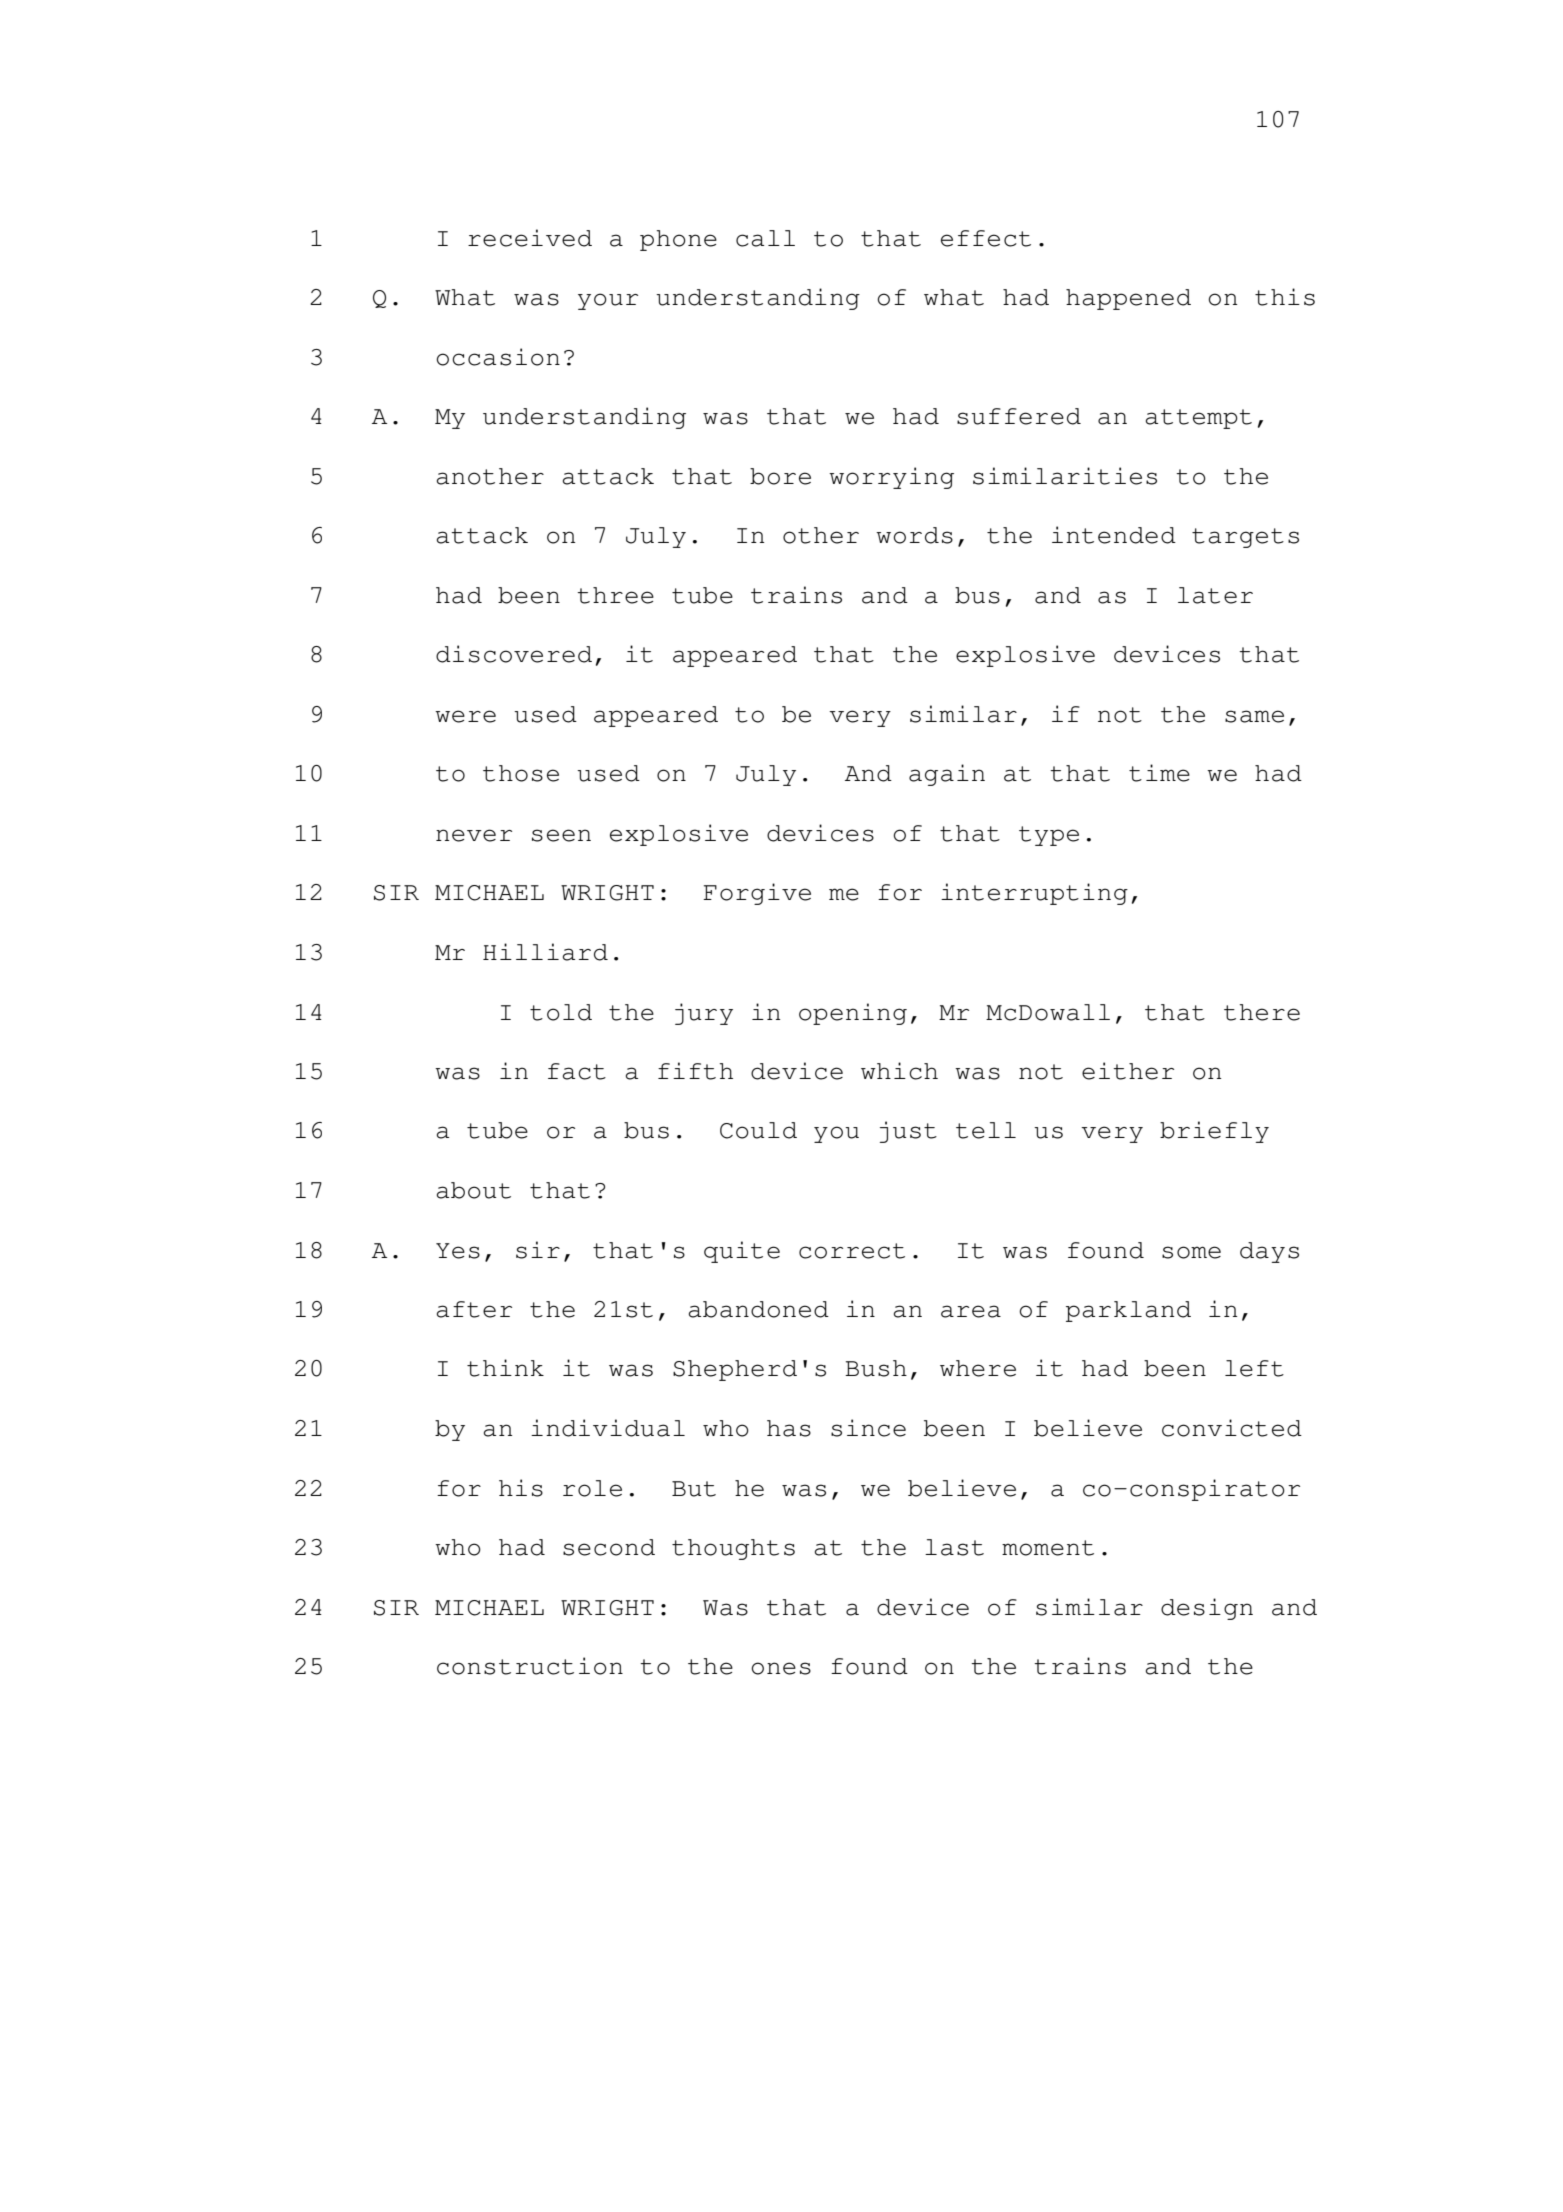  What do you see at coordinates (765, 238) in the document?
I see `call` at bounding box center [765, 238].
